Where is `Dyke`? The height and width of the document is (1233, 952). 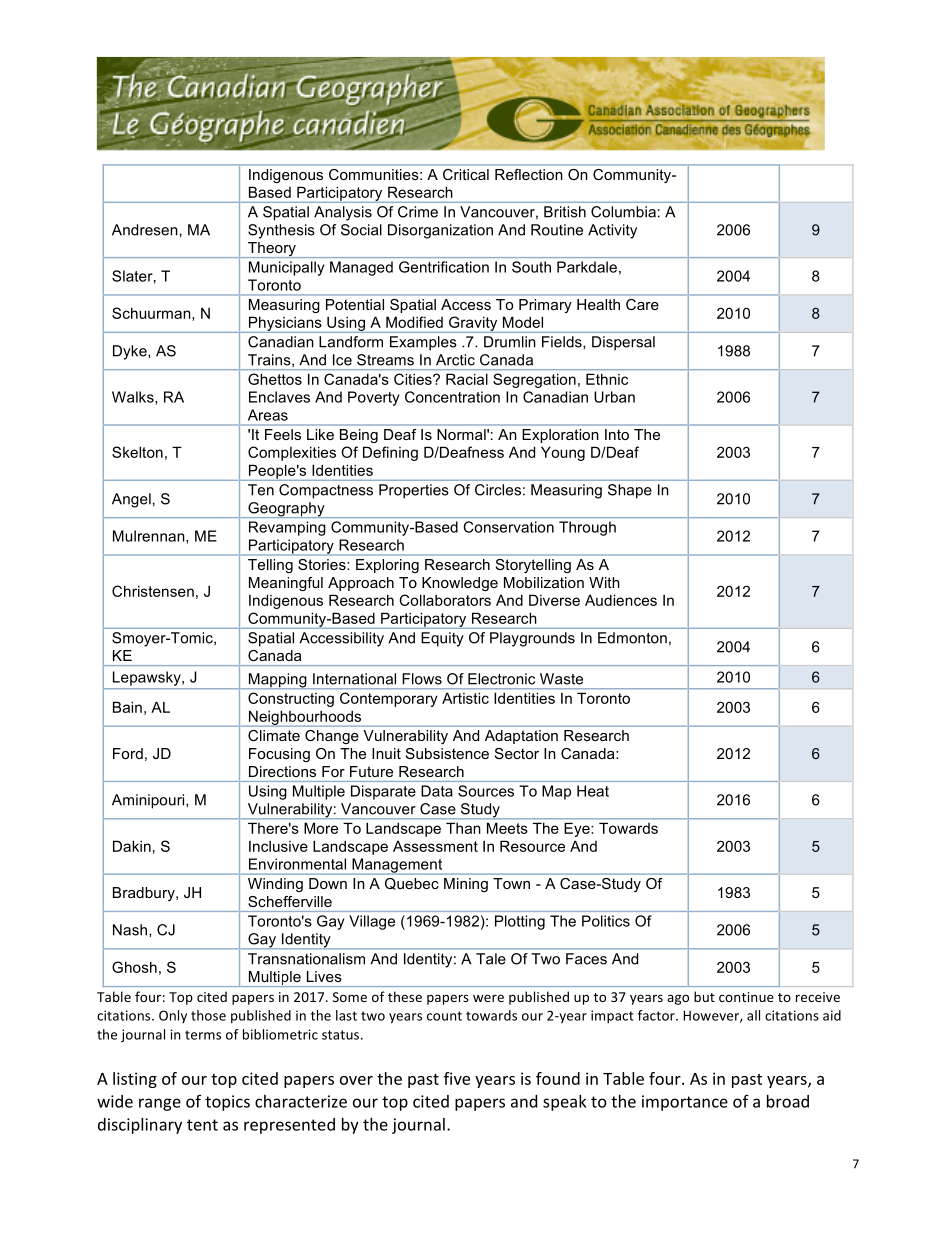 Dyke is located at coordinates (131, 352).
